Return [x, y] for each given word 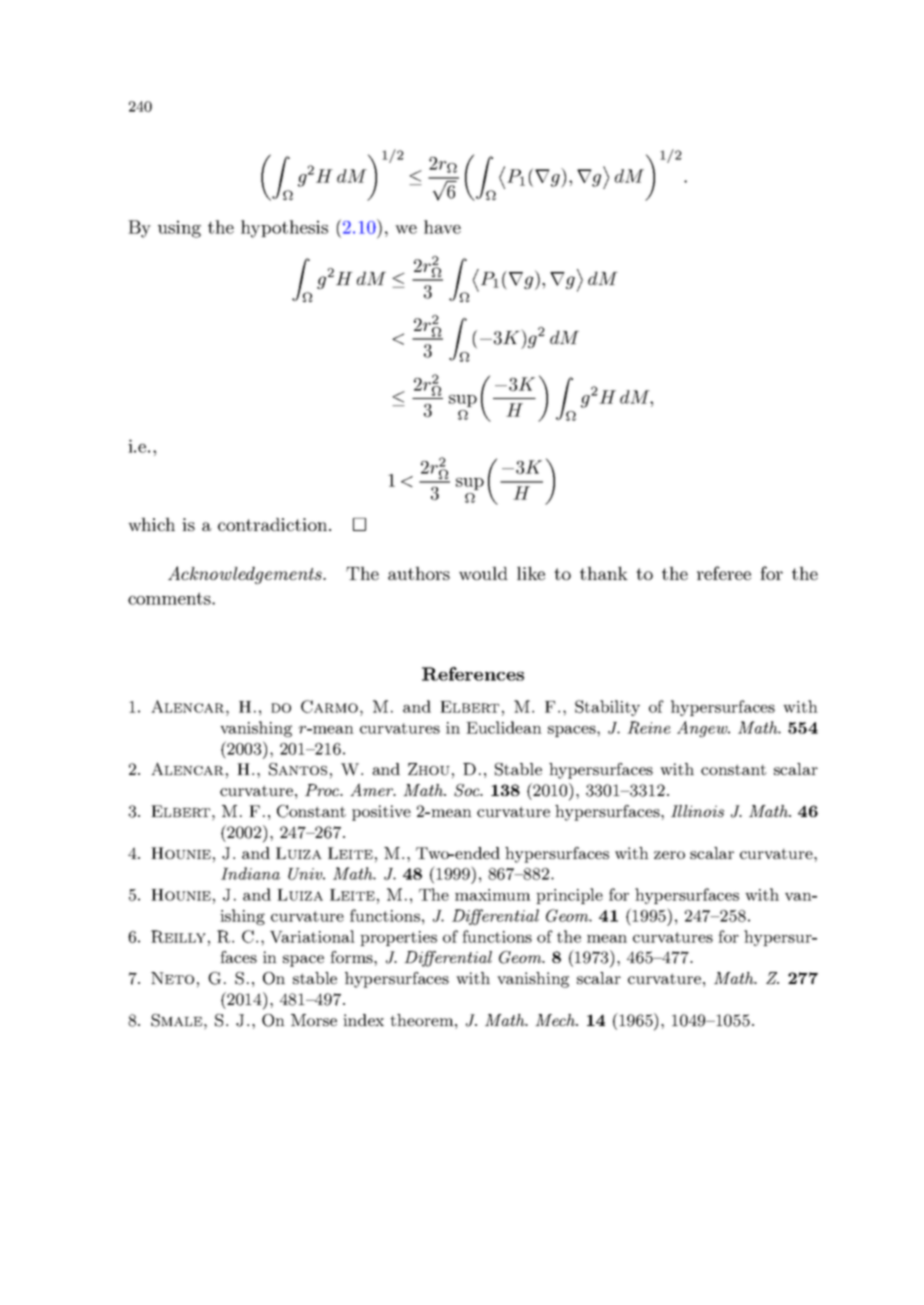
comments [170, 598]
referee [724, 573]
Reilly [178, 936]
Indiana [250, 873]
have [442, 227]
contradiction [274, 524]
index [363, 1020]
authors [419, 573]
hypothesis [284, 229]
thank [604, 573]
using [179, 229]
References [473, 674]
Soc [468, 790]
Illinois [697, 811]
